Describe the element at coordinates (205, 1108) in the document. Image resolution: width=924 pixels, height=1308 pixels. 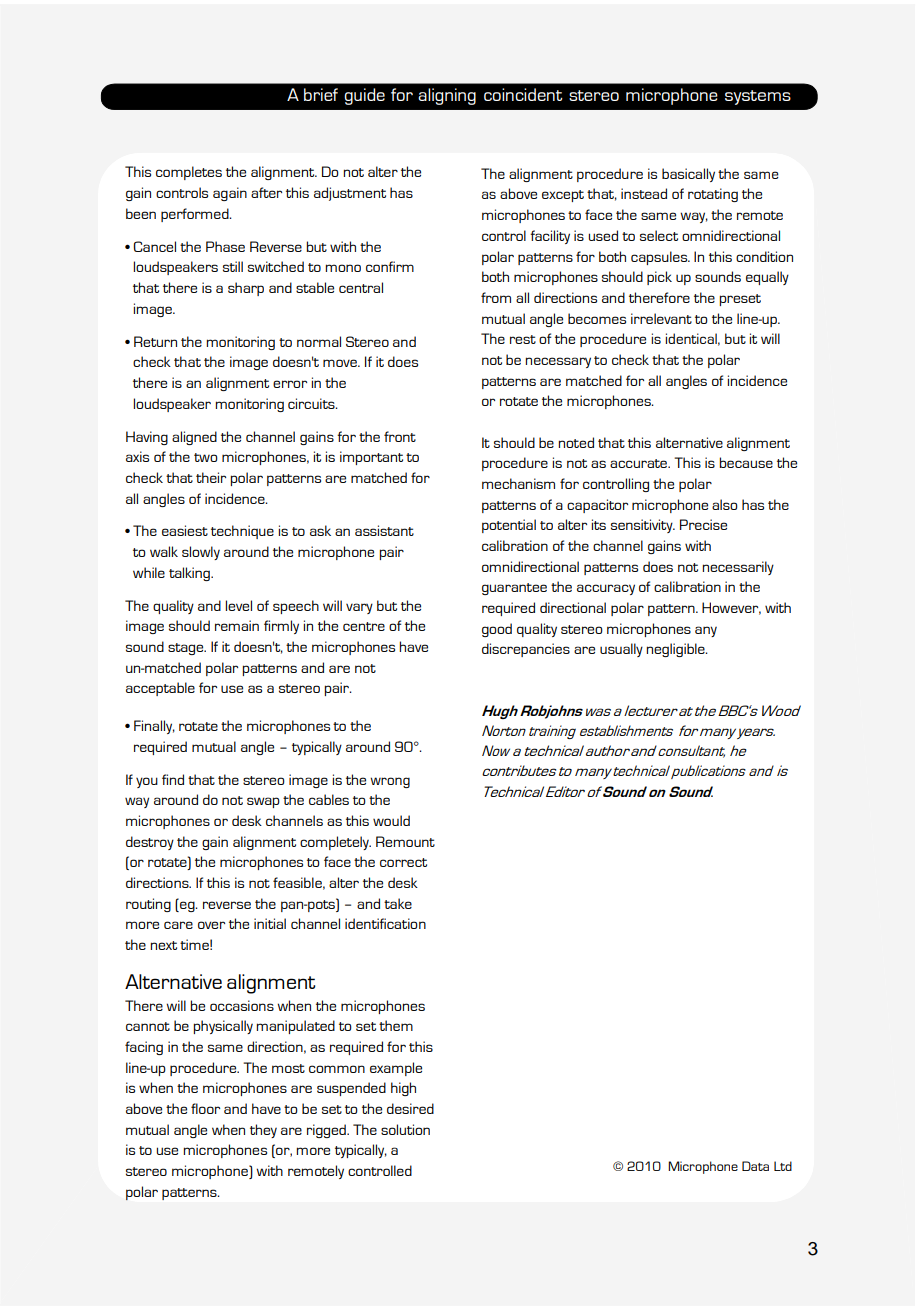
I see `floor` at that location.
